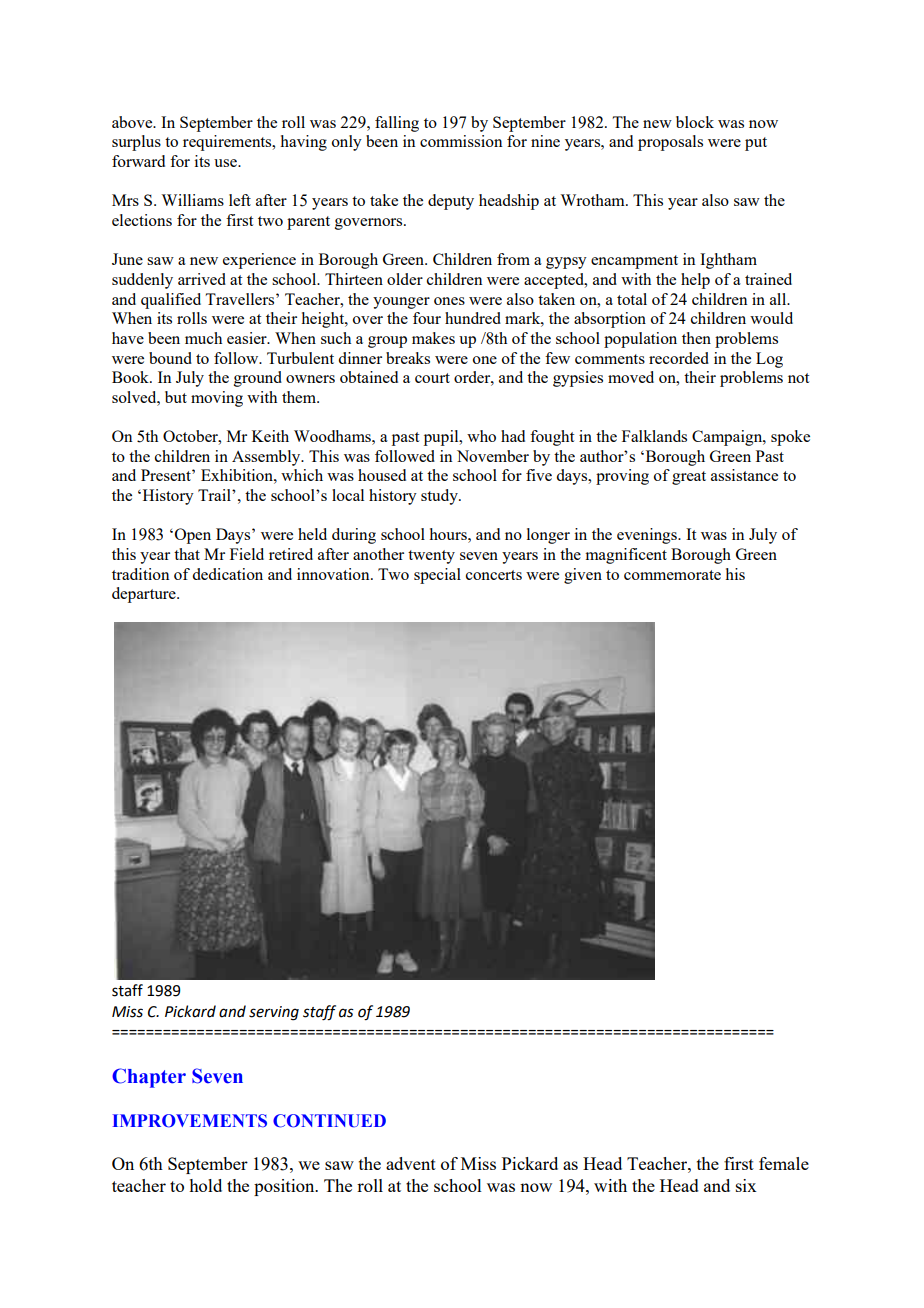 This document has width=924, height=1308. What do you see at coordinates (746, 1185) in the document?
I see `six` at bounding box center [746, 1185].
